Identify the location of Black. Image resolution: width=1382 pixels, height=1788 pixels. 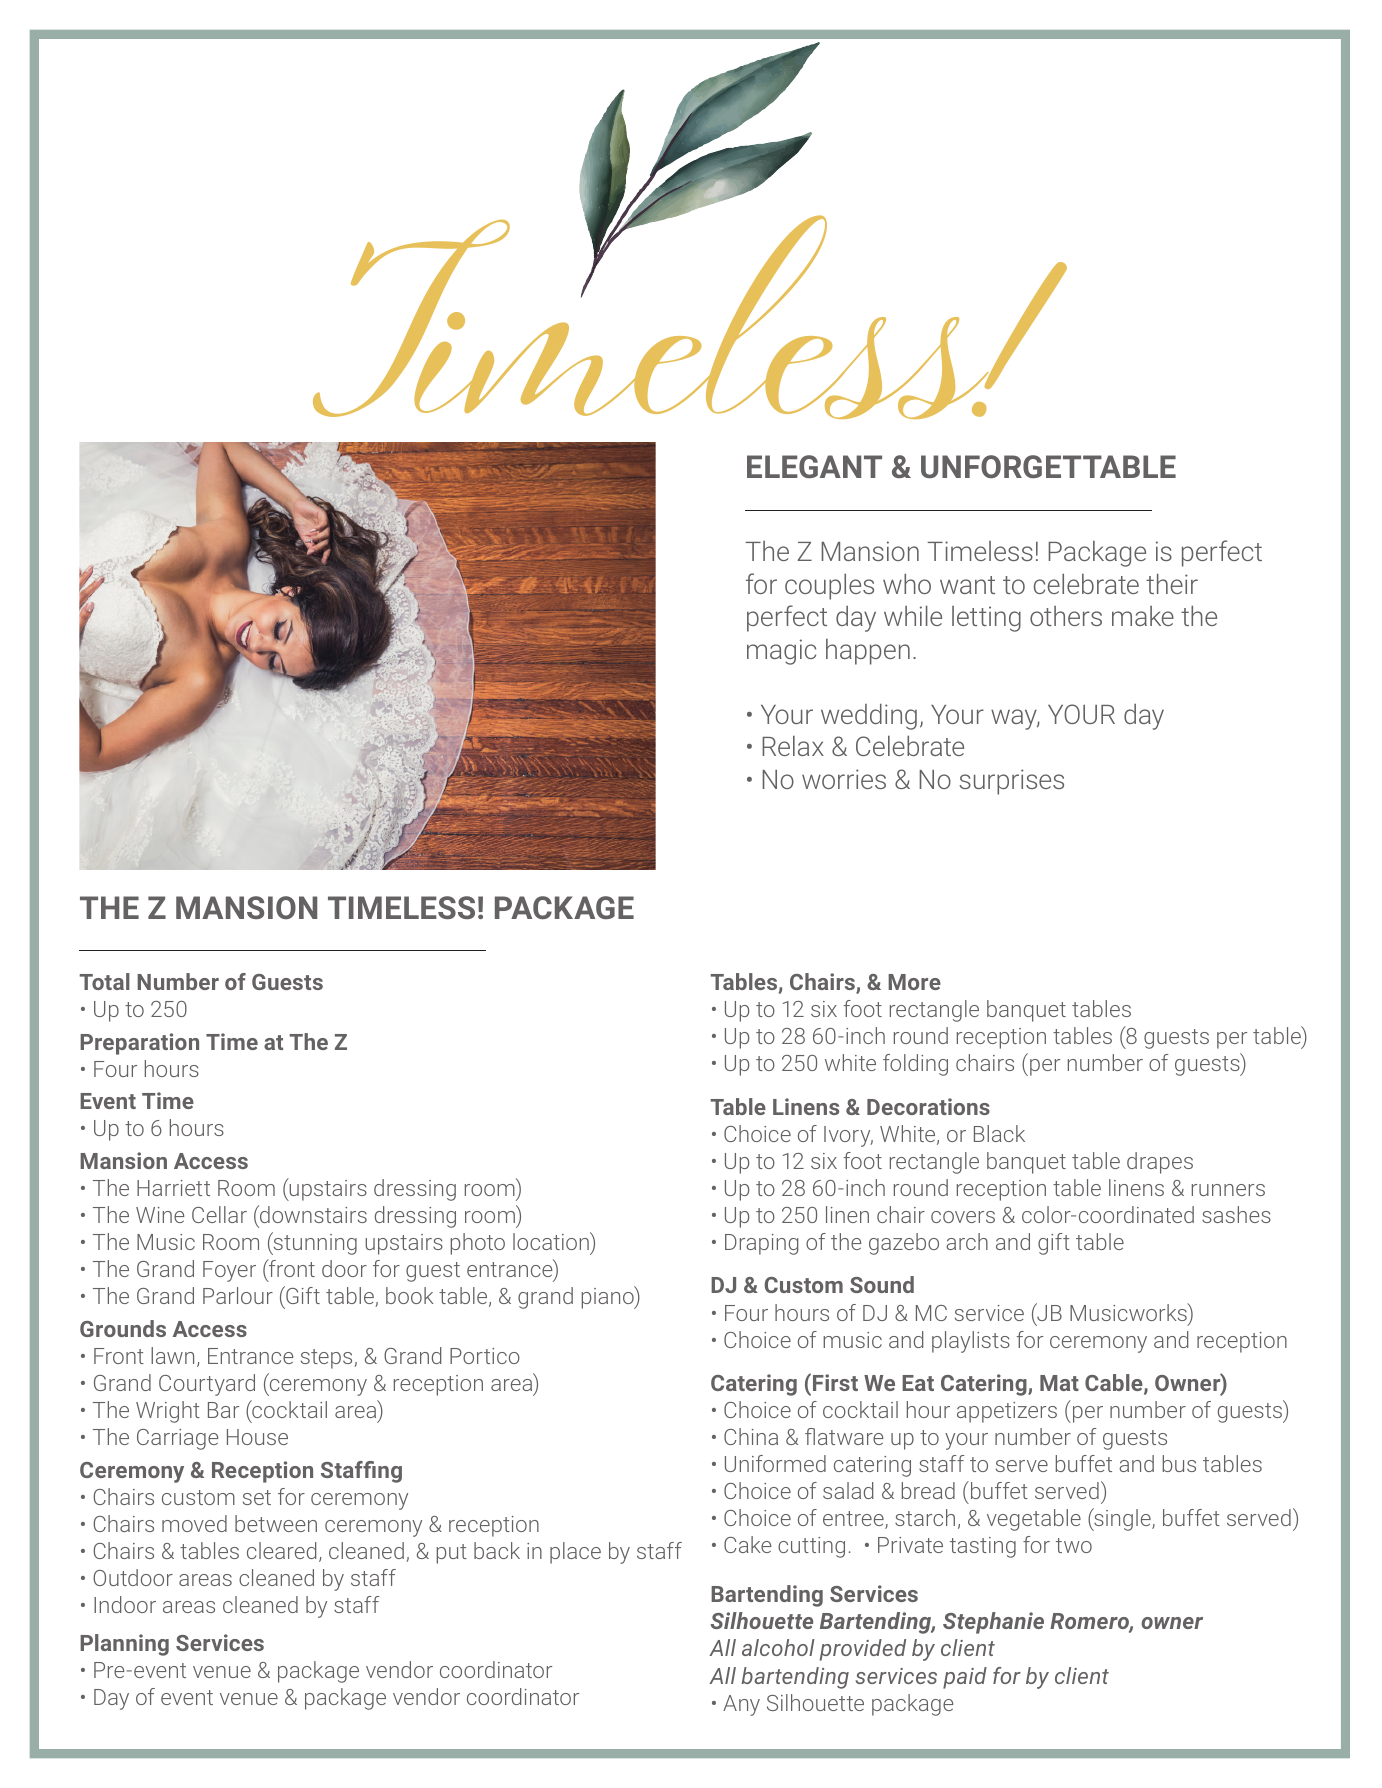
(999, 1133).
